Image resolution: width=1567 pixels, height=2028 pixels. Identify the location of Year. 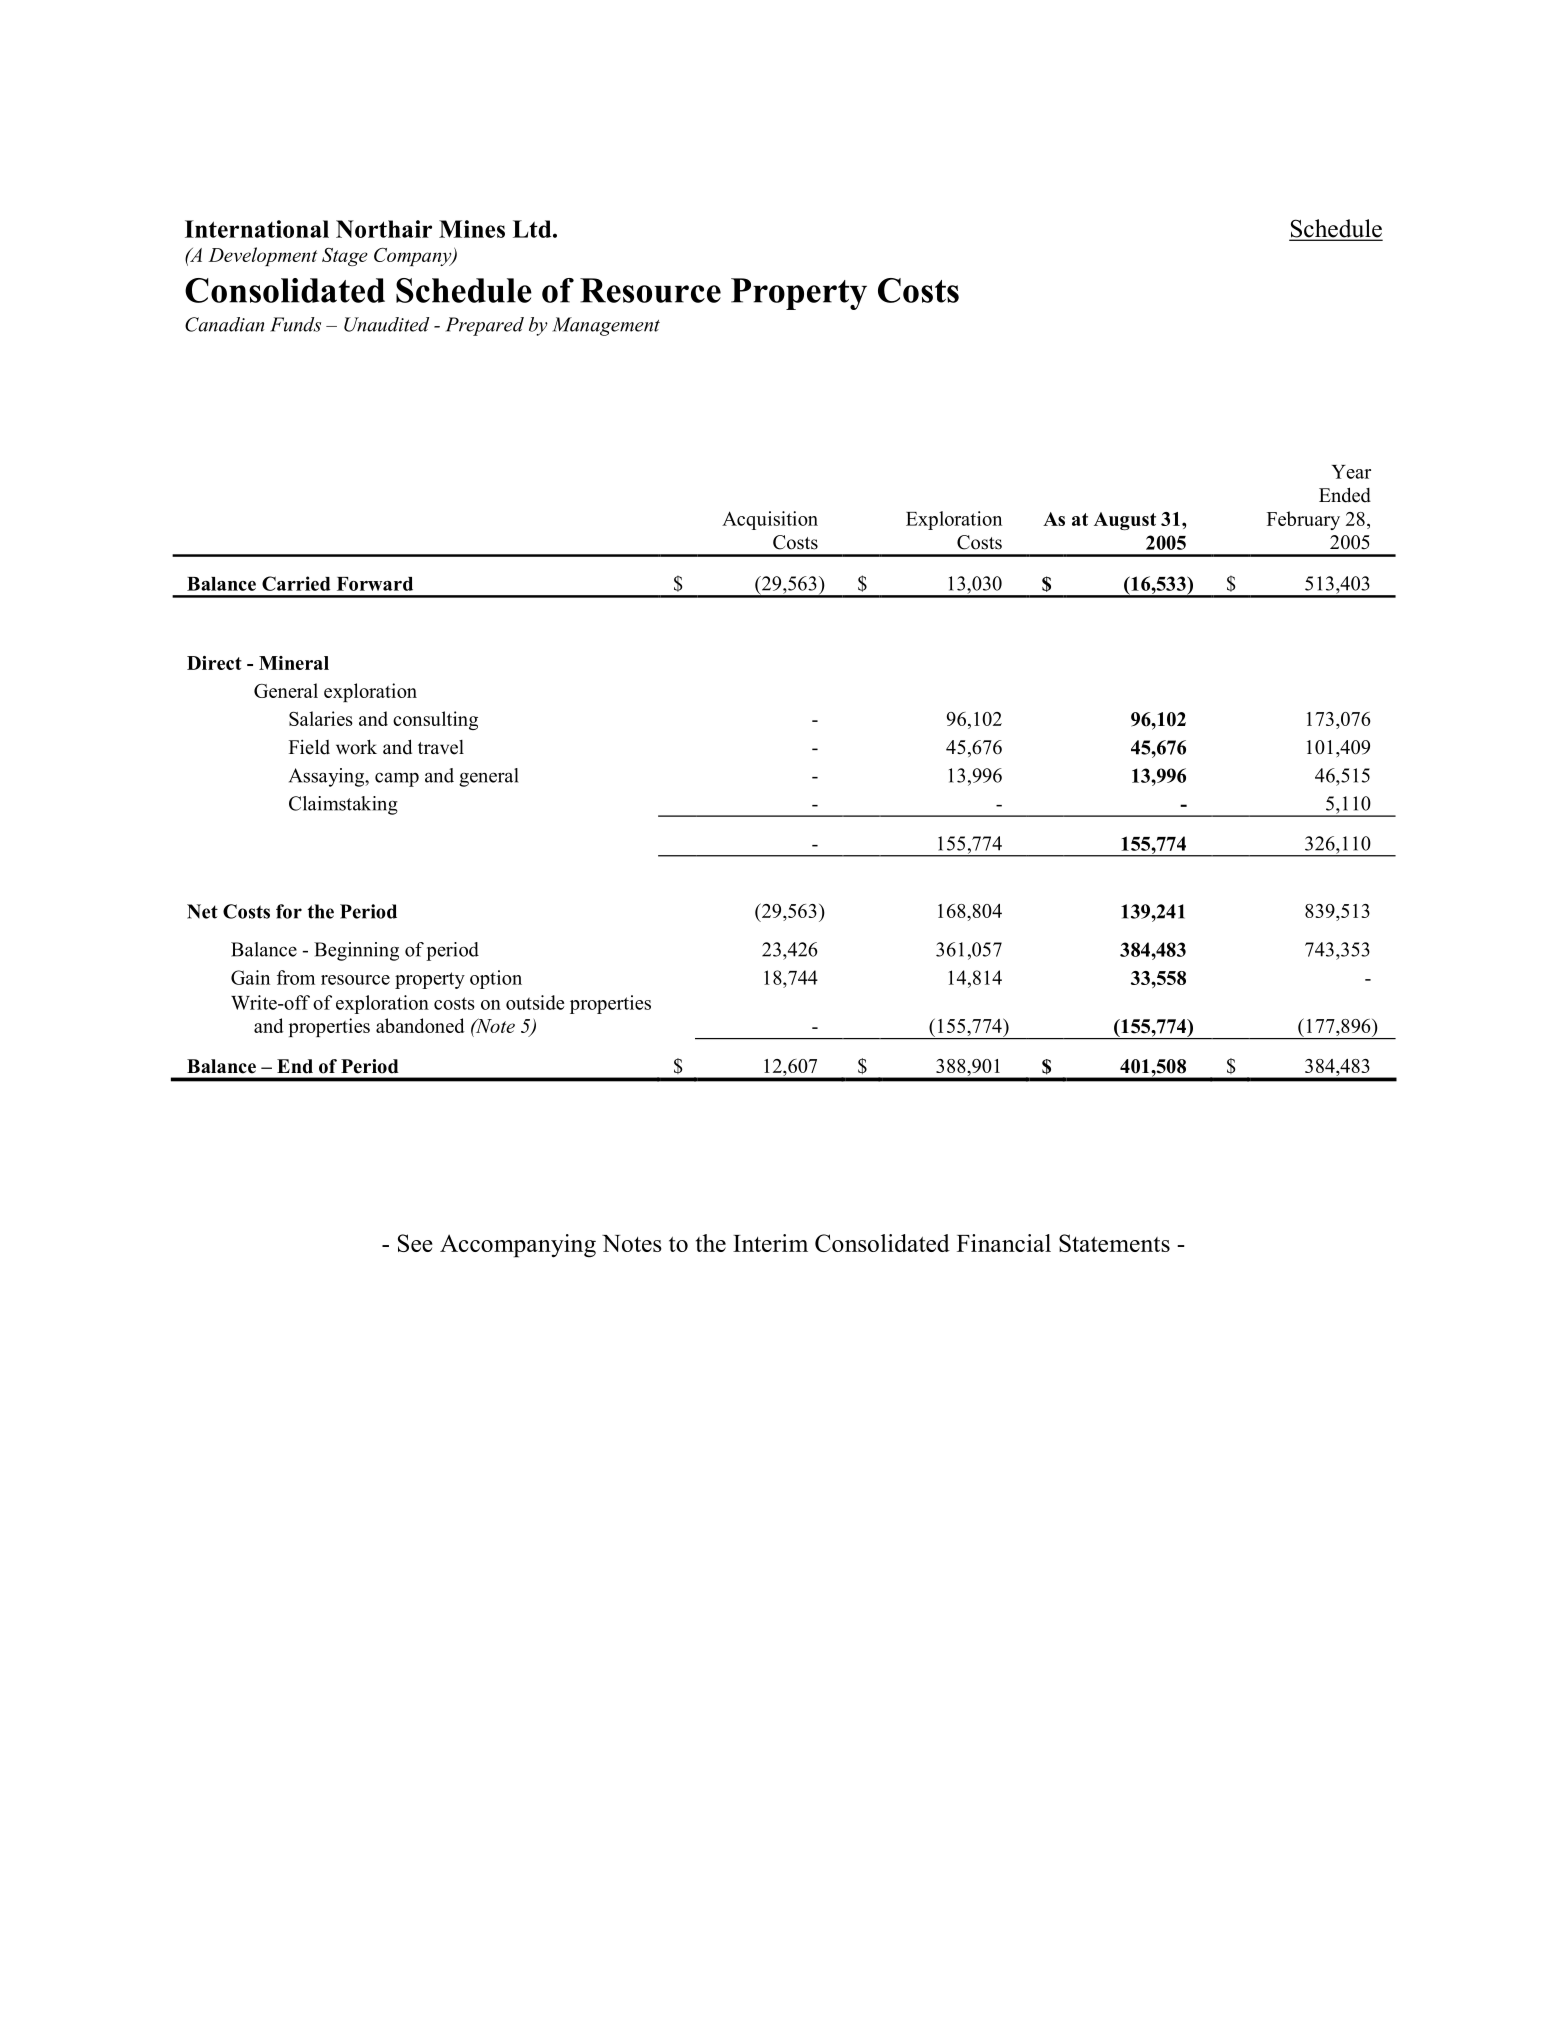
(1351, 472).
